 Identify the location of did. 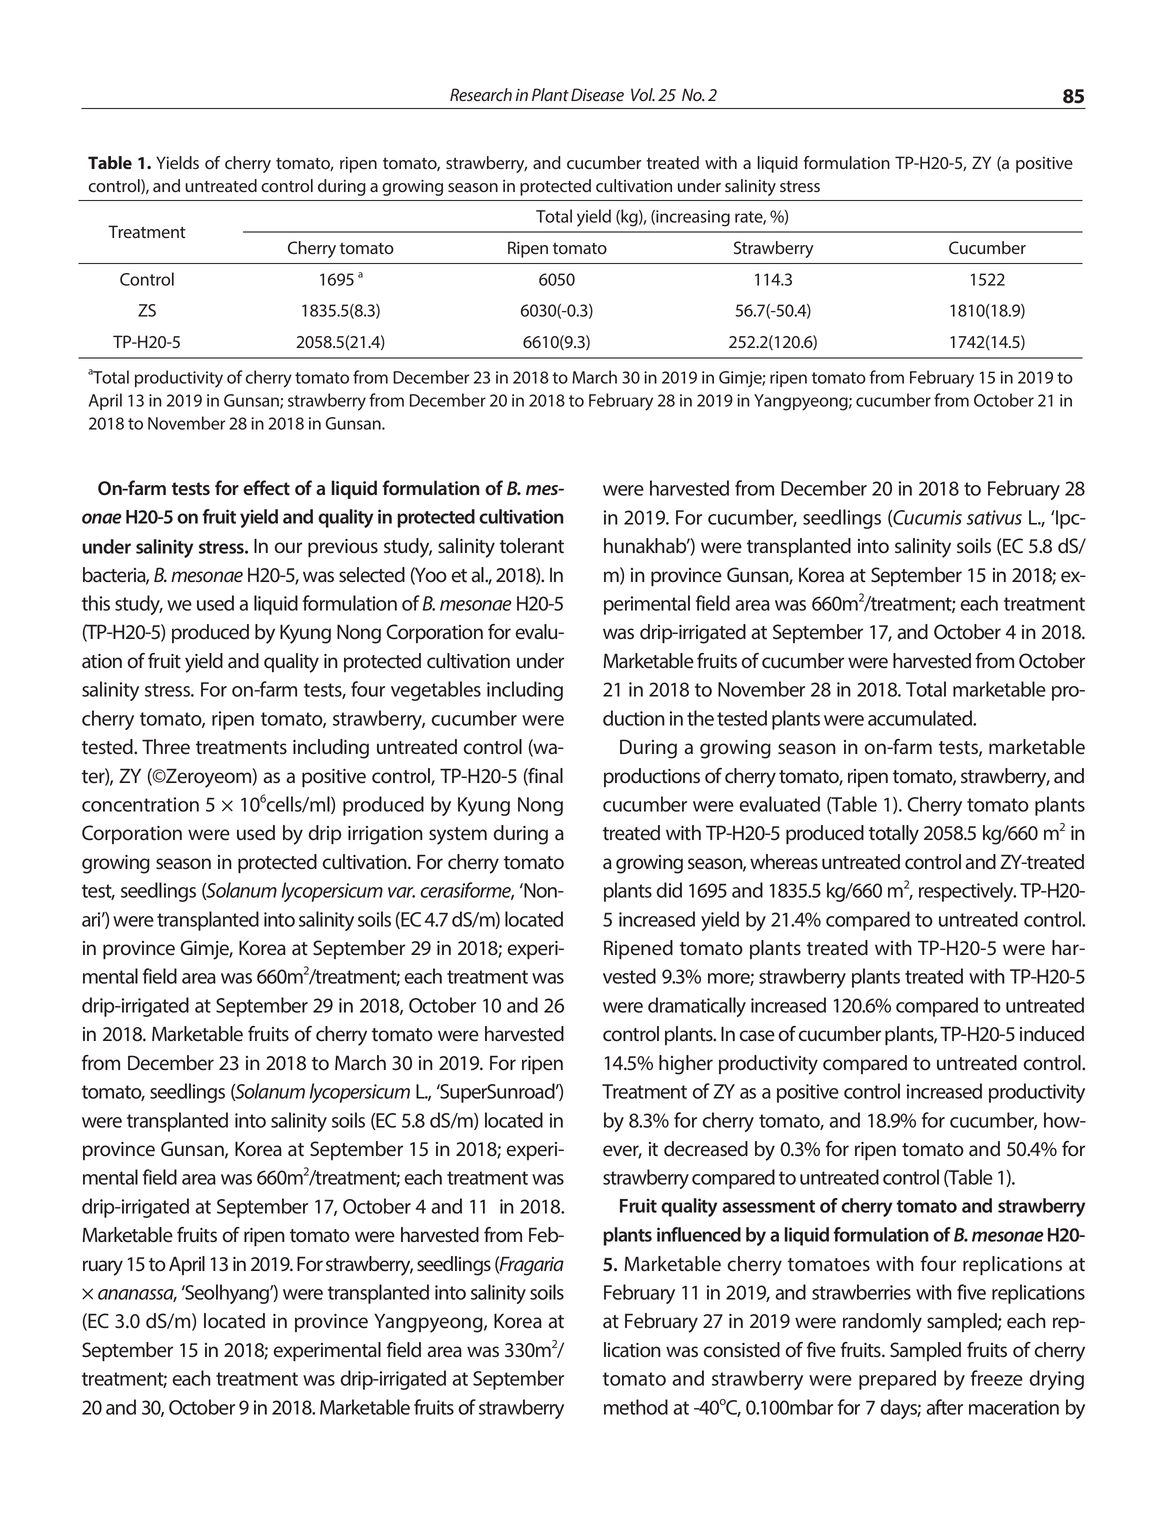
(669, 890).
